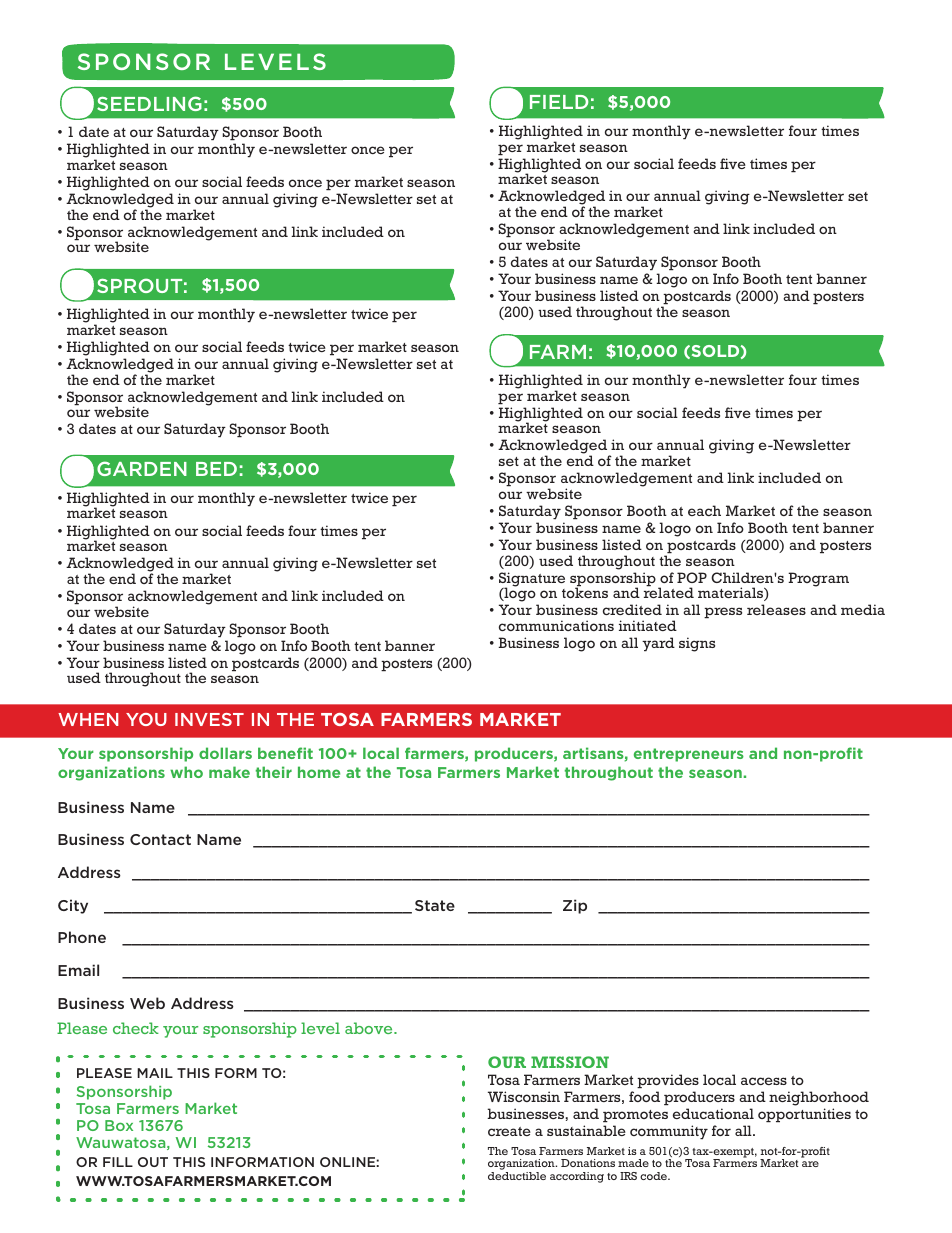  Describe the element at coordinates (142, 468) in the document. I see `GARDEN` at that location.
